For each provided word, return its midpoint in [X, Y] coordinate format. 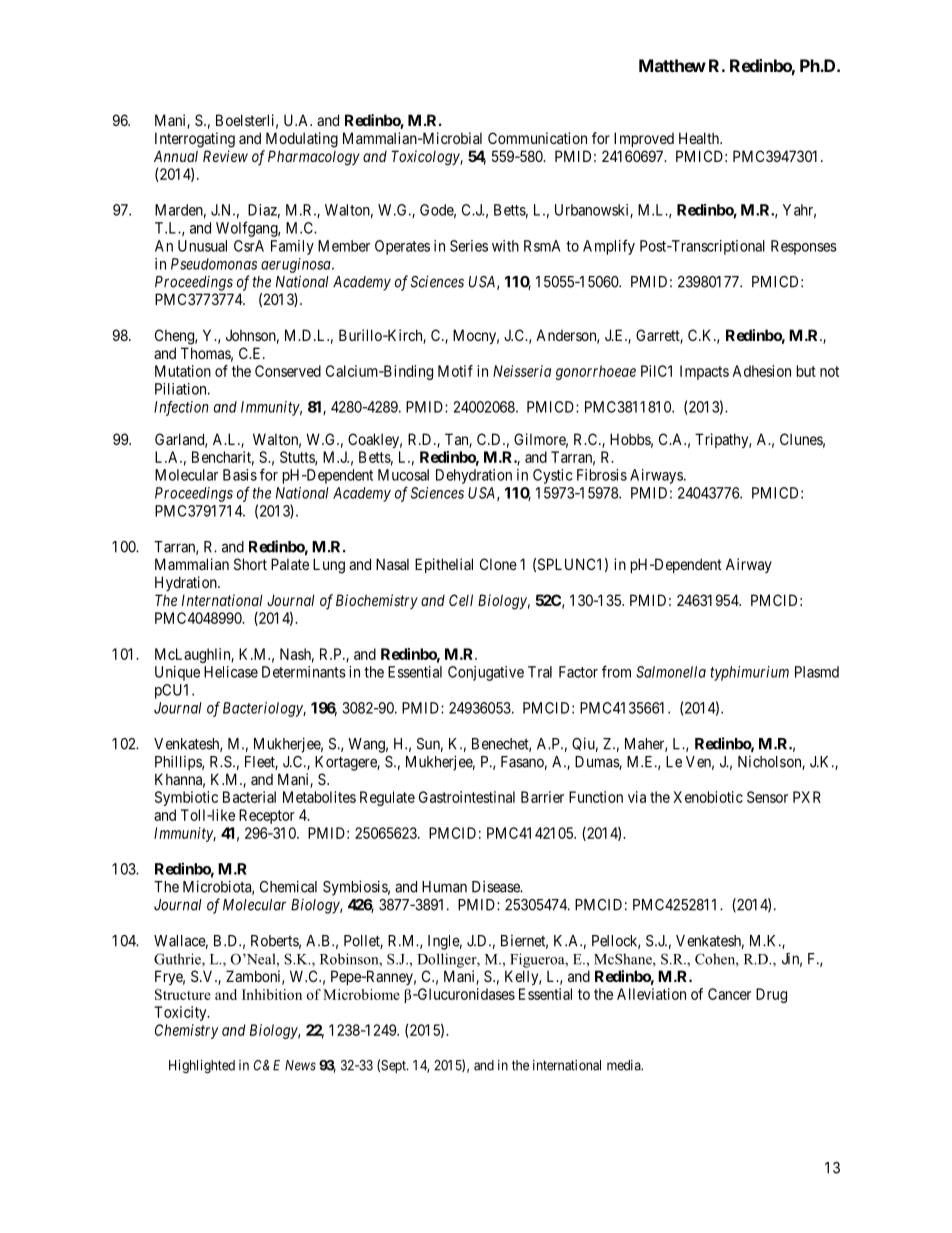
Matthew [672, 65]
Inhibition [272, 994]
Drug [771, 995]
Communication [537, 138]
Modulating [302, 140]
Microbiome [361, 994]
